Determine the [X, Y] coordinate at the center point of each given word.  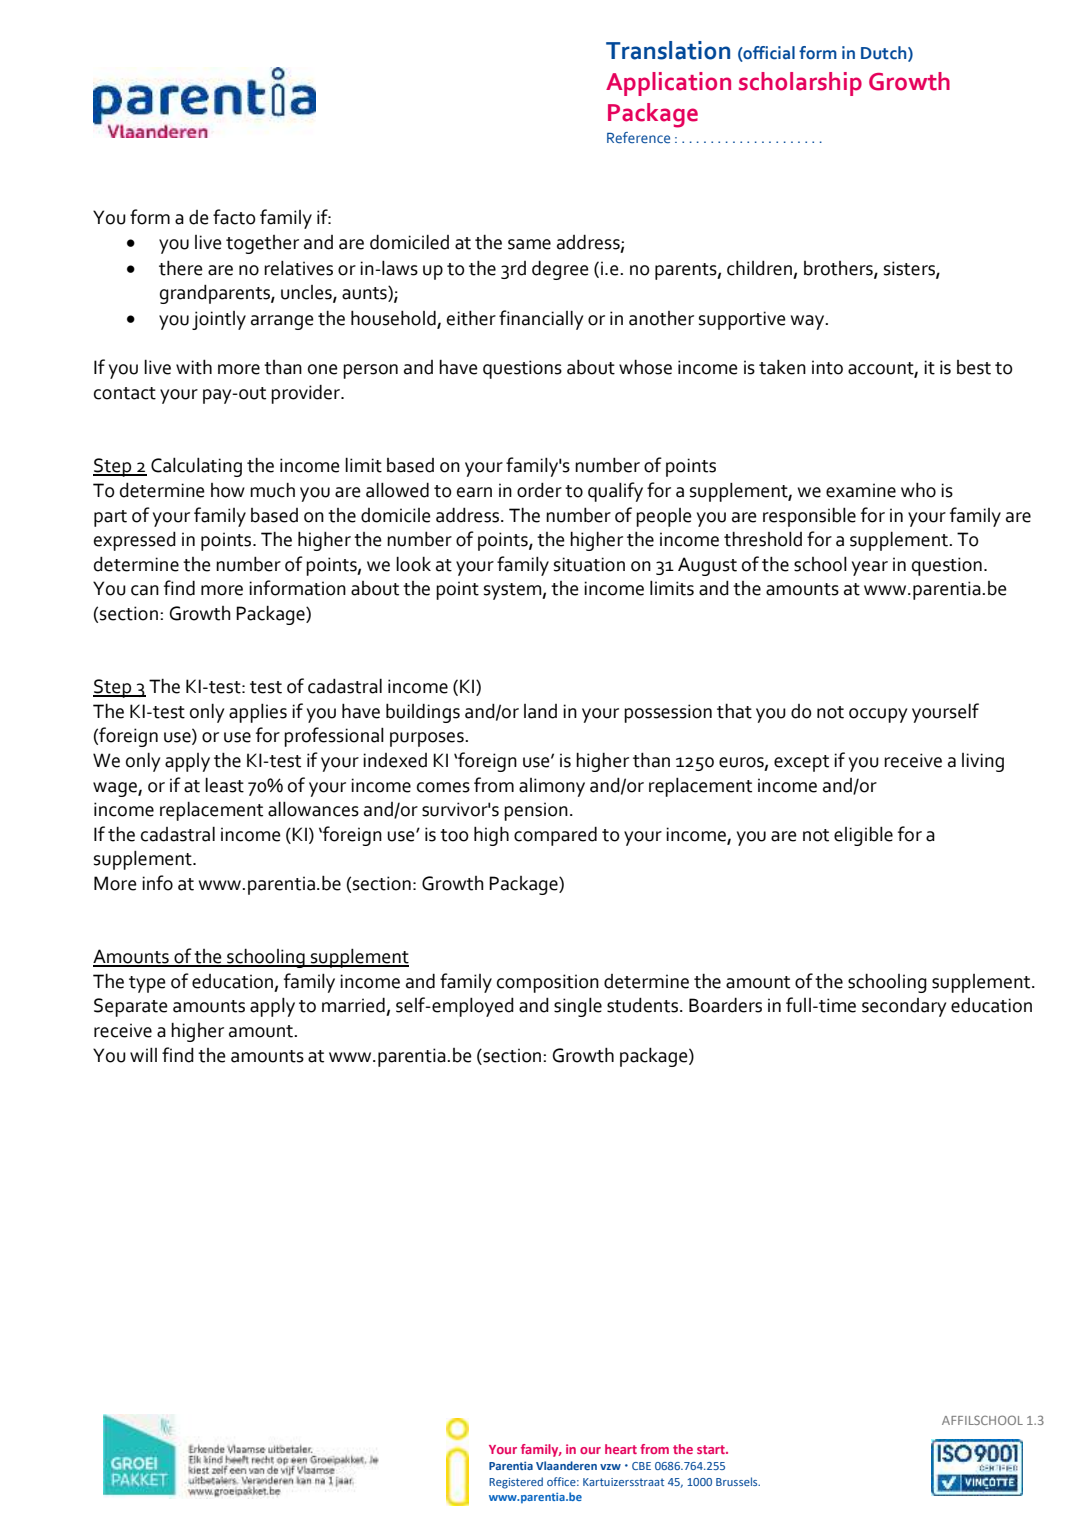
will [143, 1054]
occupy [878, 715]
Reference [638, 137]
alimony [552, 787]
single [578, 1007]
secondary [904, 1007]
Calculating [196, 467]
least [224, 785]
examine [861, 490]
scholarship [800, 84]
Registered [516, 1483]
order [539, 490]
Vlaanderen [566, 1465]
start [712, 1449]
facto [234, 217]
